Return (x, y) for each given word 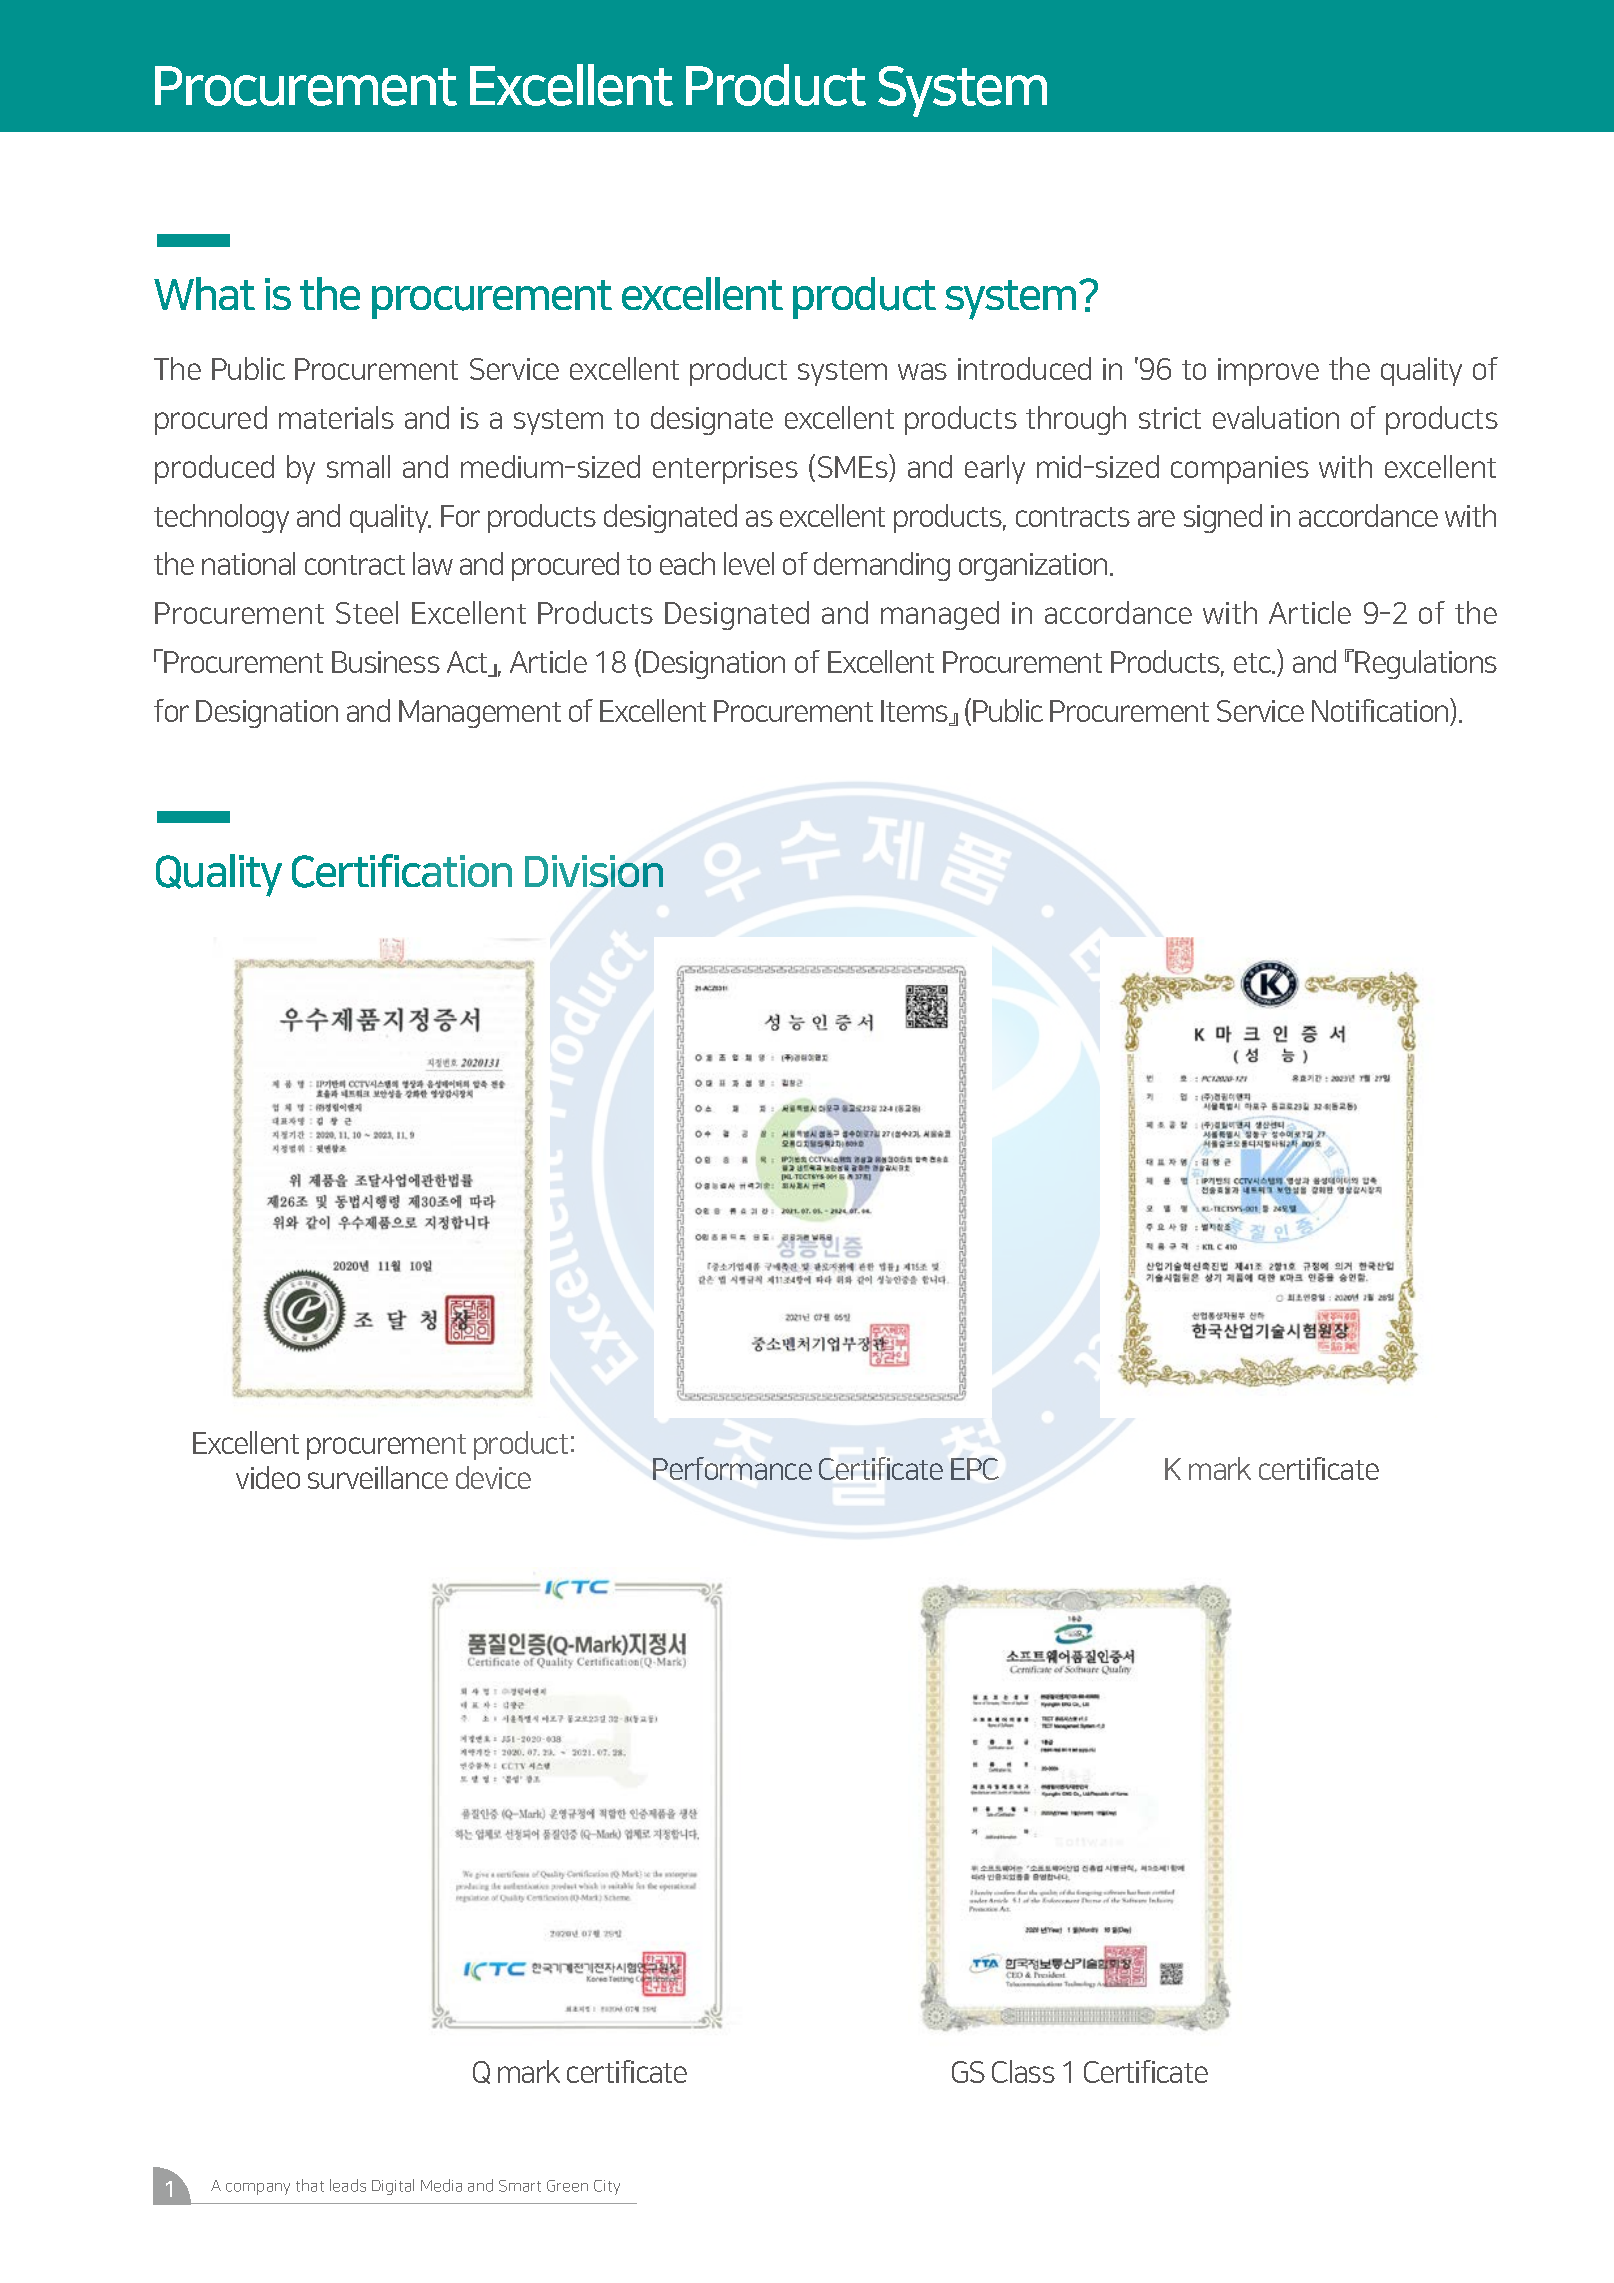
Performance (732, 1468)
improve (1268, 372)
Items (916, 712)
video (268, 1477)
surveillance (378, 1477)
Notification (1381, 710)
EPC (975, 1469)
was (922, 371)
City (607, 2187)
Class (1023, 2071)
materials (336, 417)
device (493, 1477)
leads (348, 2185)
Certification (402, 871)
